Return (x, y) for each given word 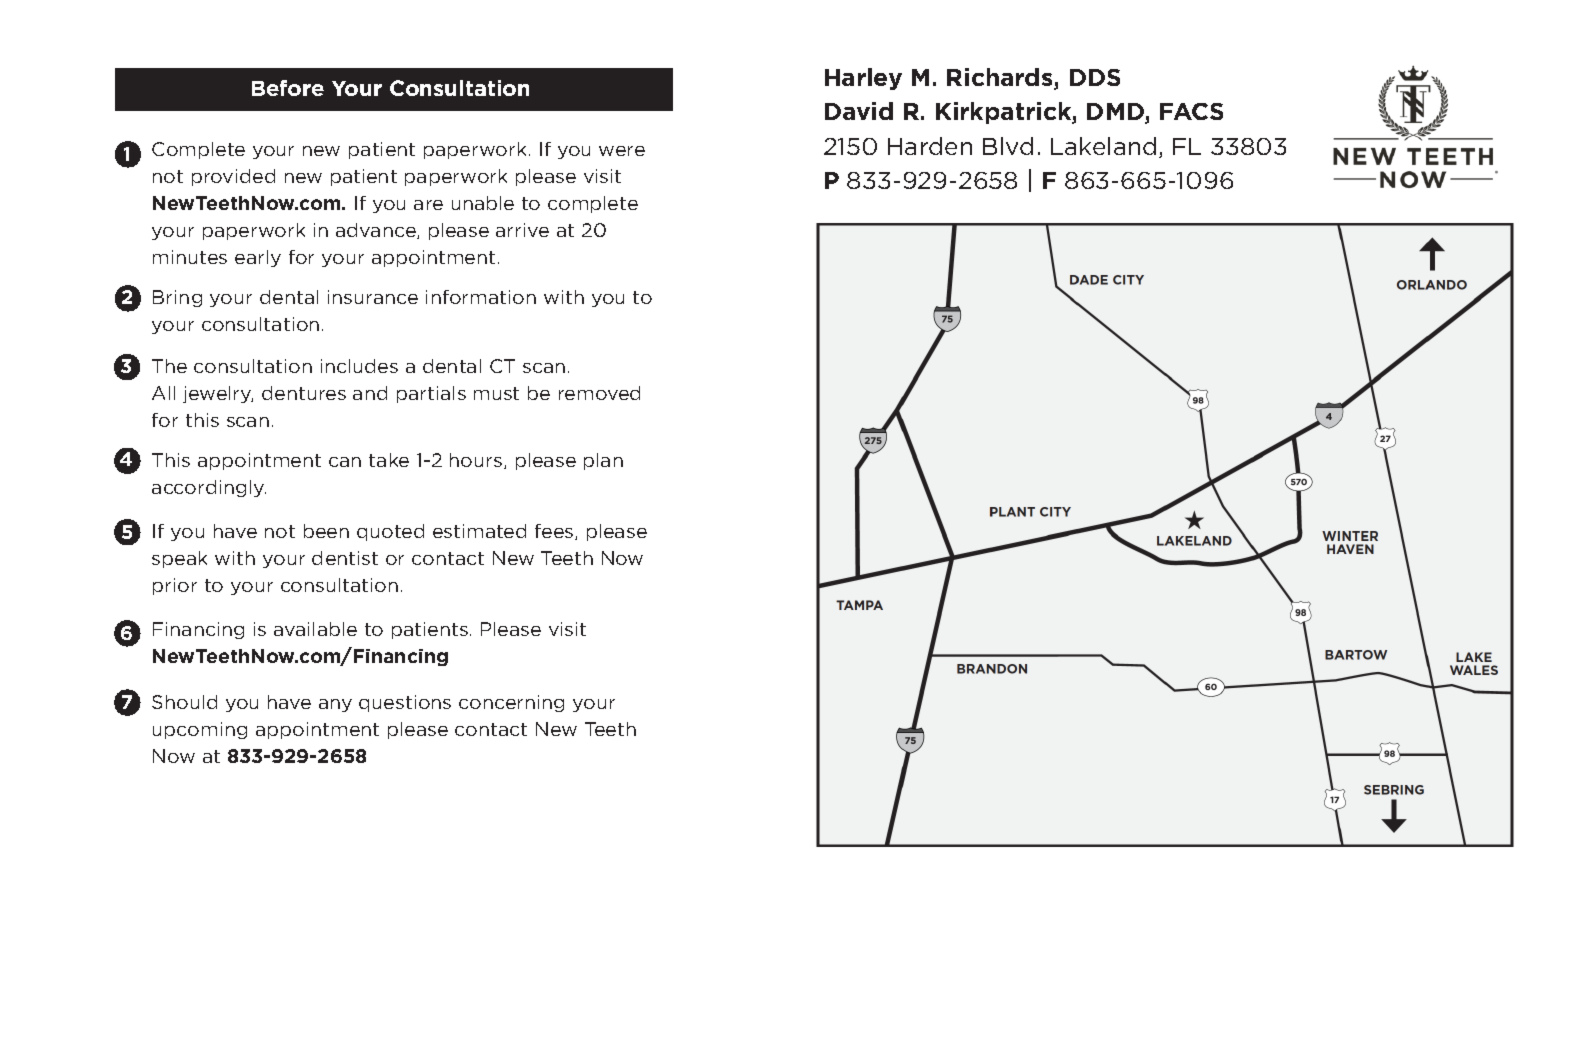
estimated (479, 531)
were (622, 151)
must (496, 393)
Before (288, 88)
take (389, 460)
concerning (511, 703)
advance (377, 231)
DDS (1095, 77)
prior (175, 586)
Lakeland (1103, 146)
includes (359, 366)
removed (599, 393)
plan (603, 461)
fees (555, 532)
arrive (522, 230)
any (335, 705)
